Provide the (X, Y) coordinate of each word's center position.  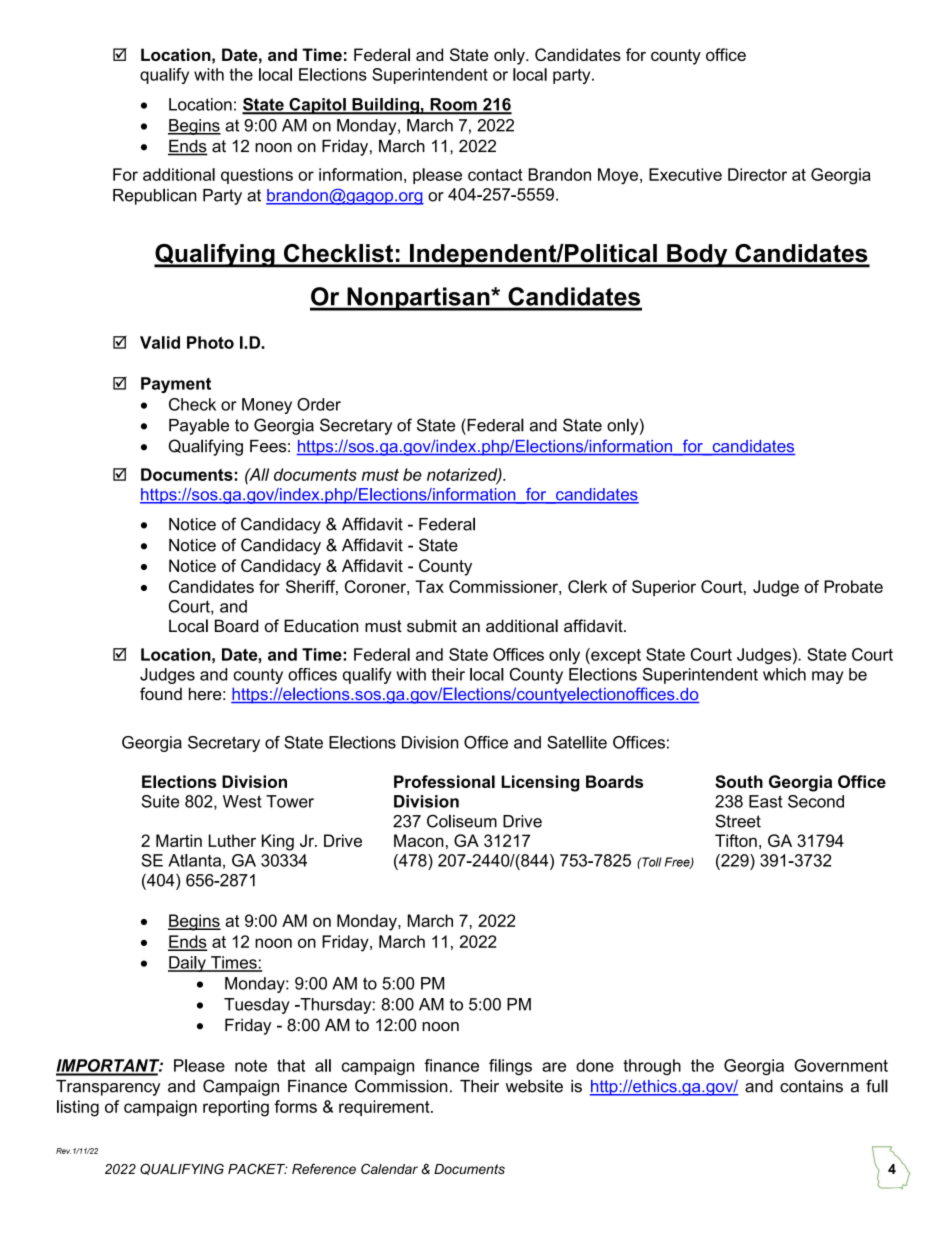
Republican (155, 196)
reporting (236, 1108)
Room (453, 105)
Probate (853, 586)
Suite (160, 801)
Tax (429, 586)
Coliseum (462, 821)
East (766, 801)
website (534, 1086)
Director (757, 174)
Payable (199, 426)
